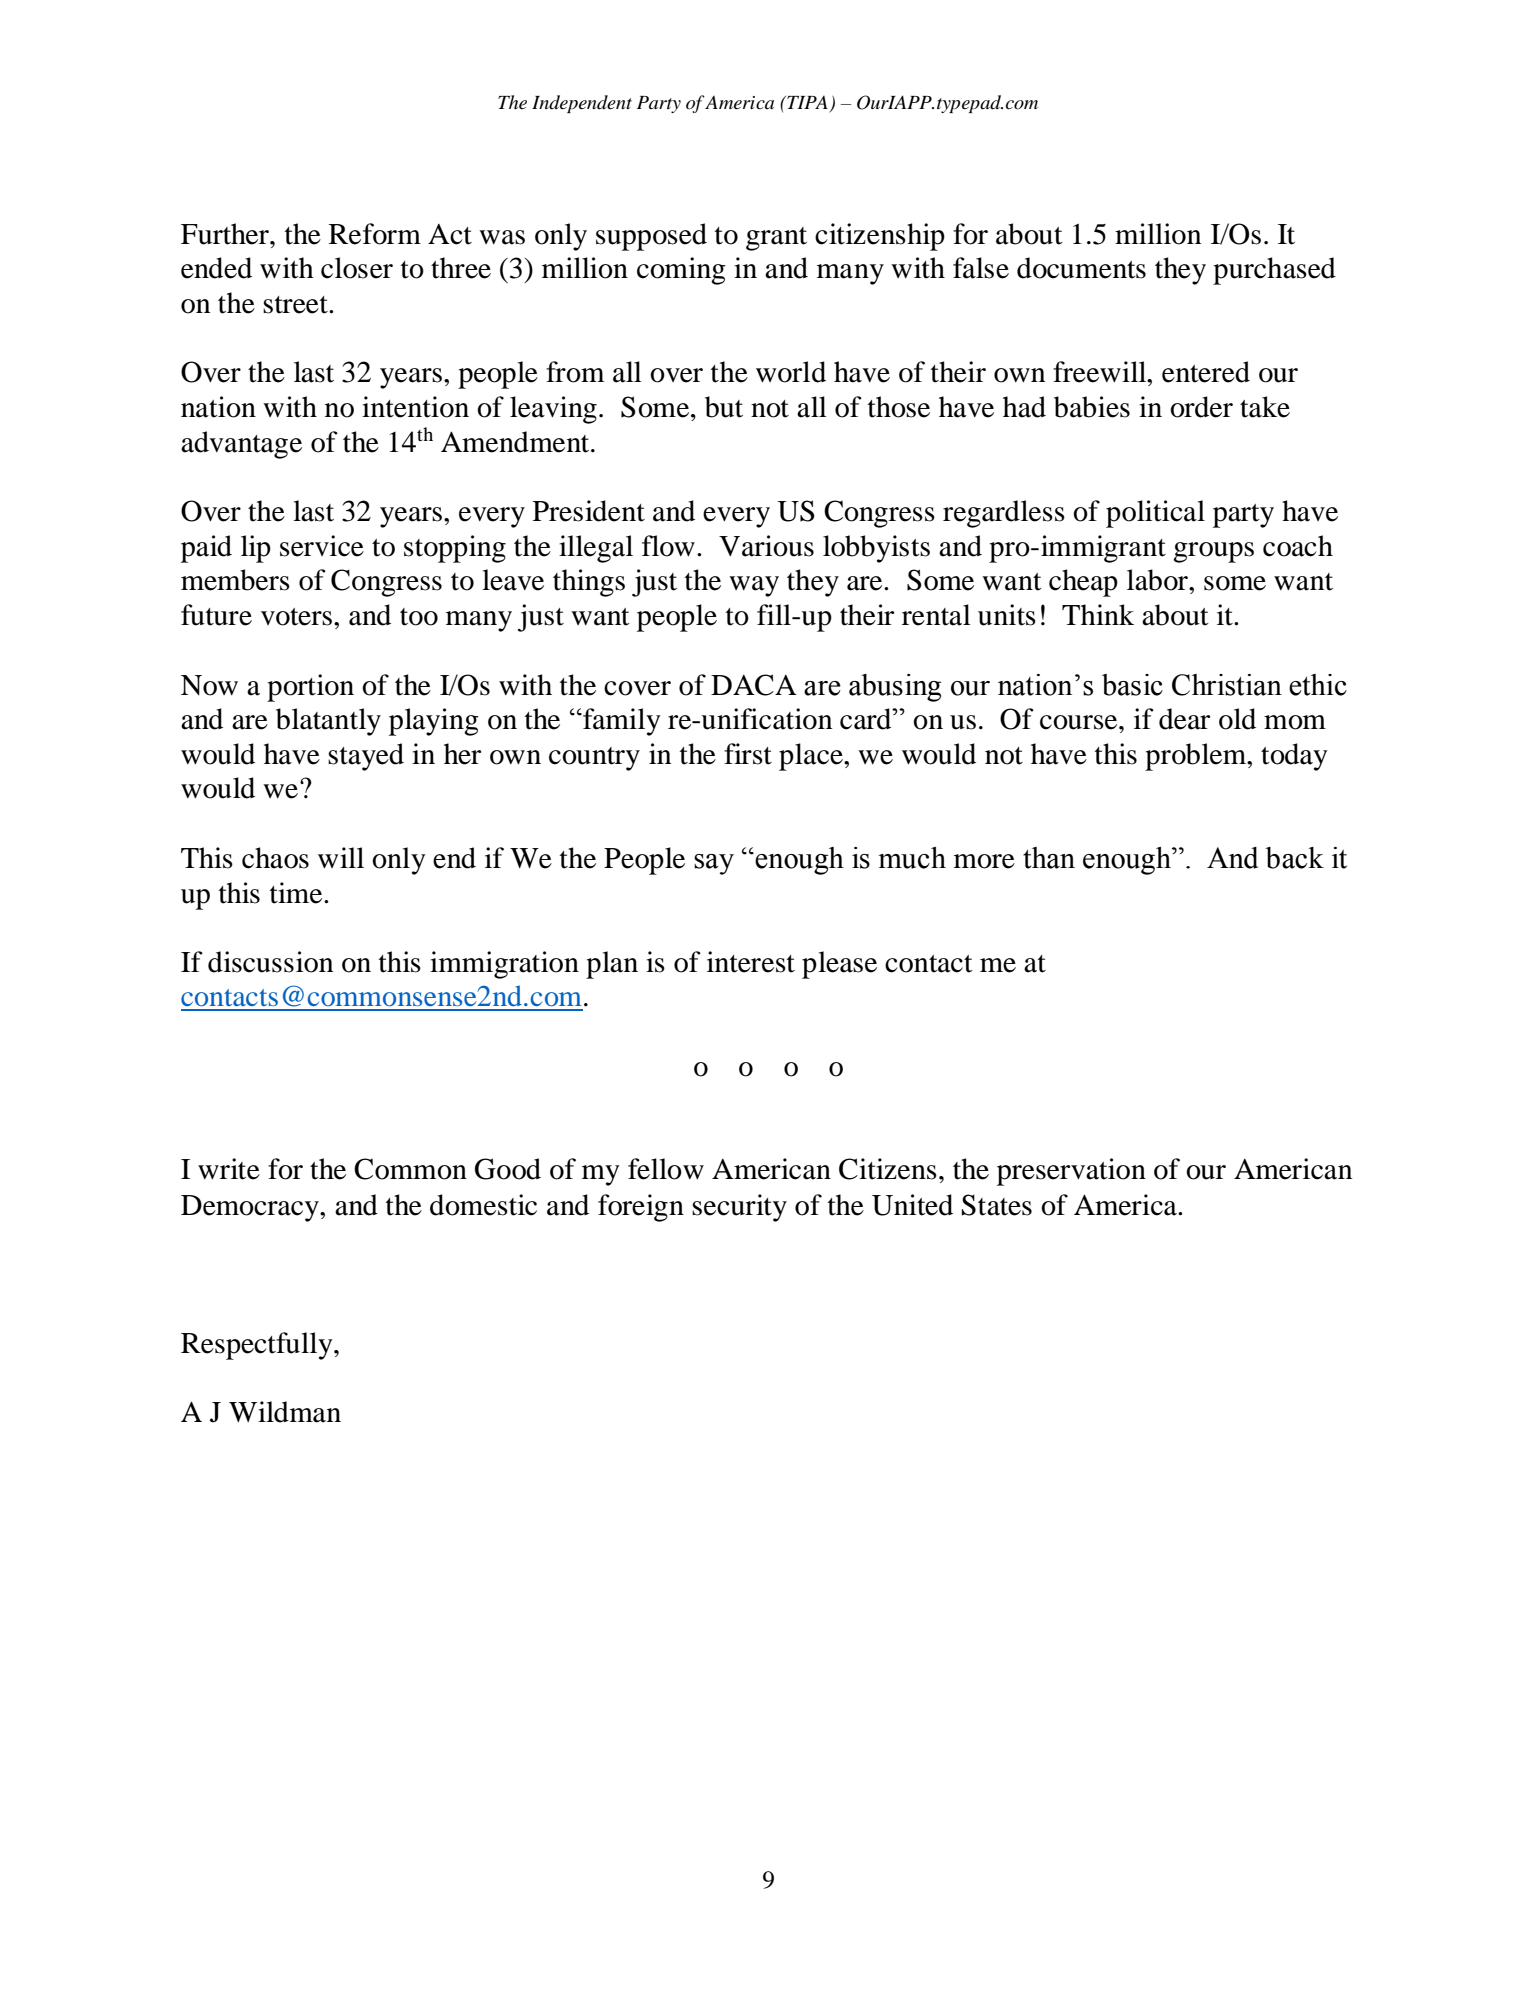  I want to click on Wildman, so click(285, 1412).
